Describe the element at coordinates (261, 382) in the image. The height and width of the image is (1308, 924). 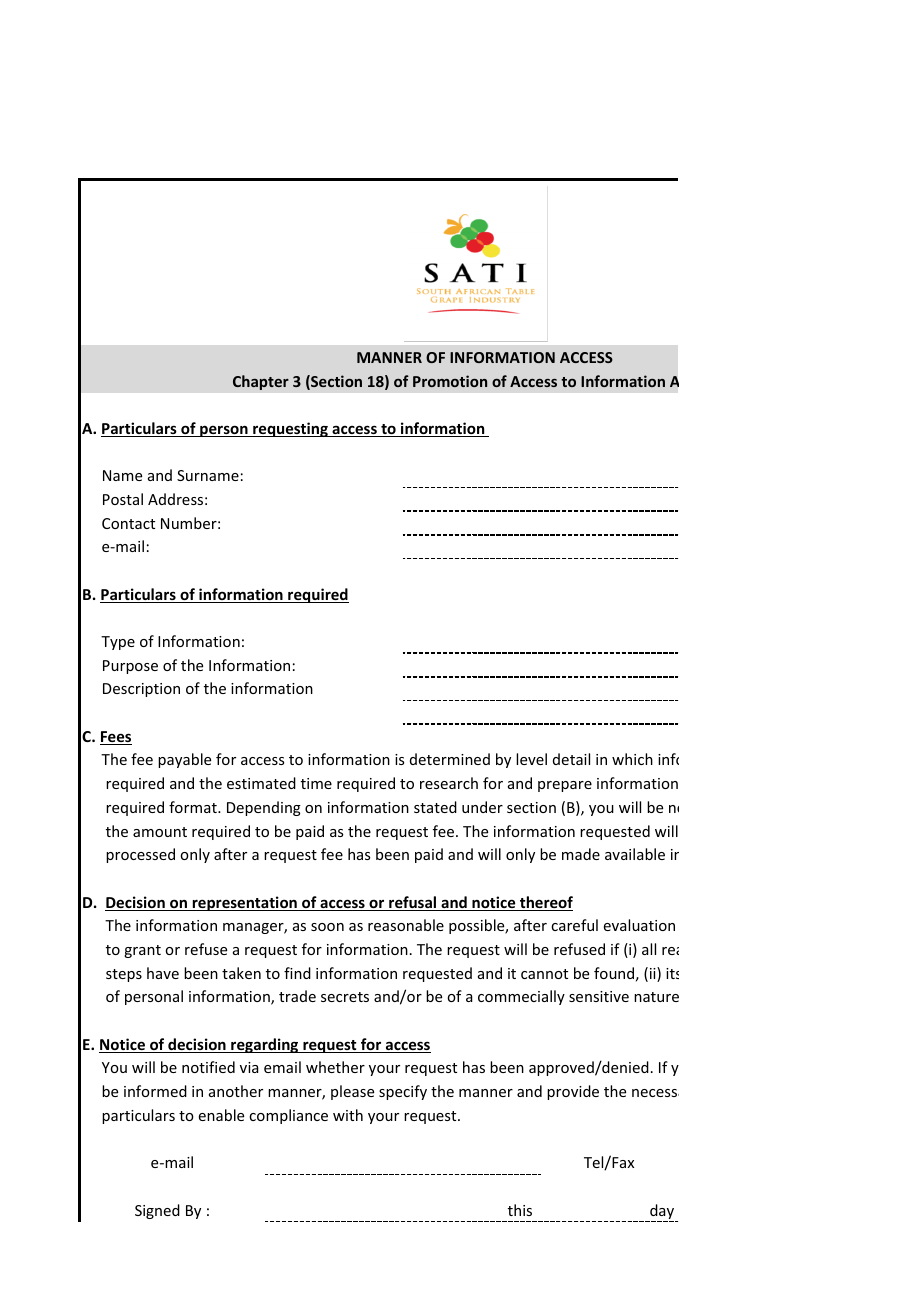
I see `Chapter` at that location.
